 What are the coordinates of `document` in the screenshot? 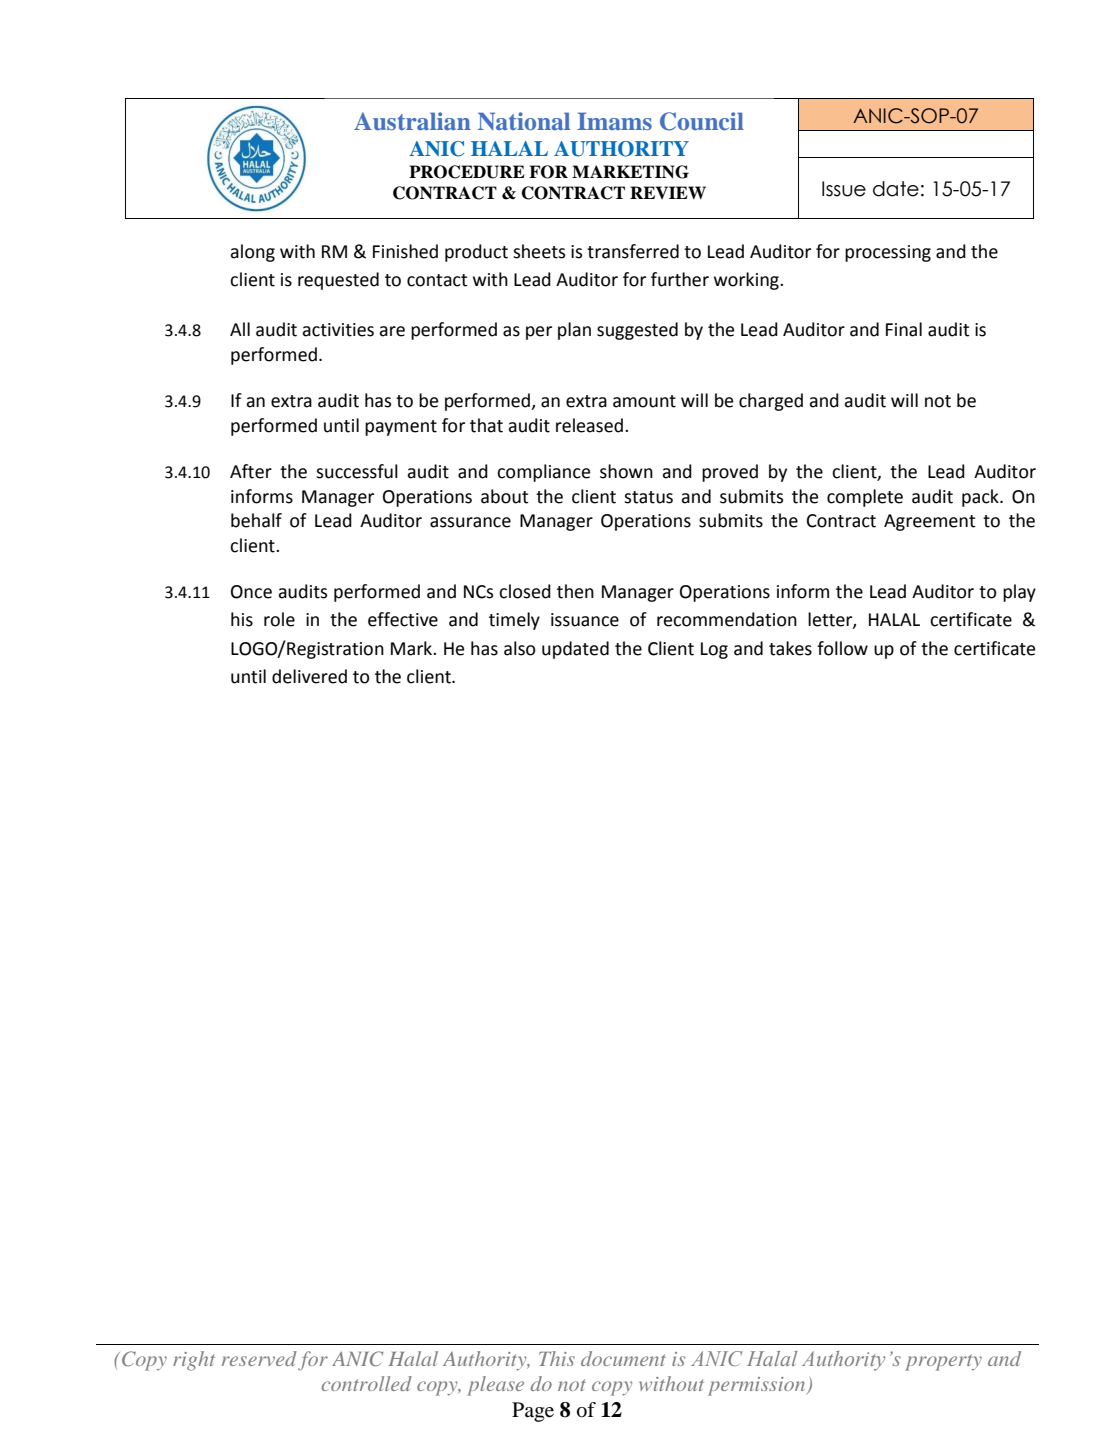 It's located at (623, 1358).
